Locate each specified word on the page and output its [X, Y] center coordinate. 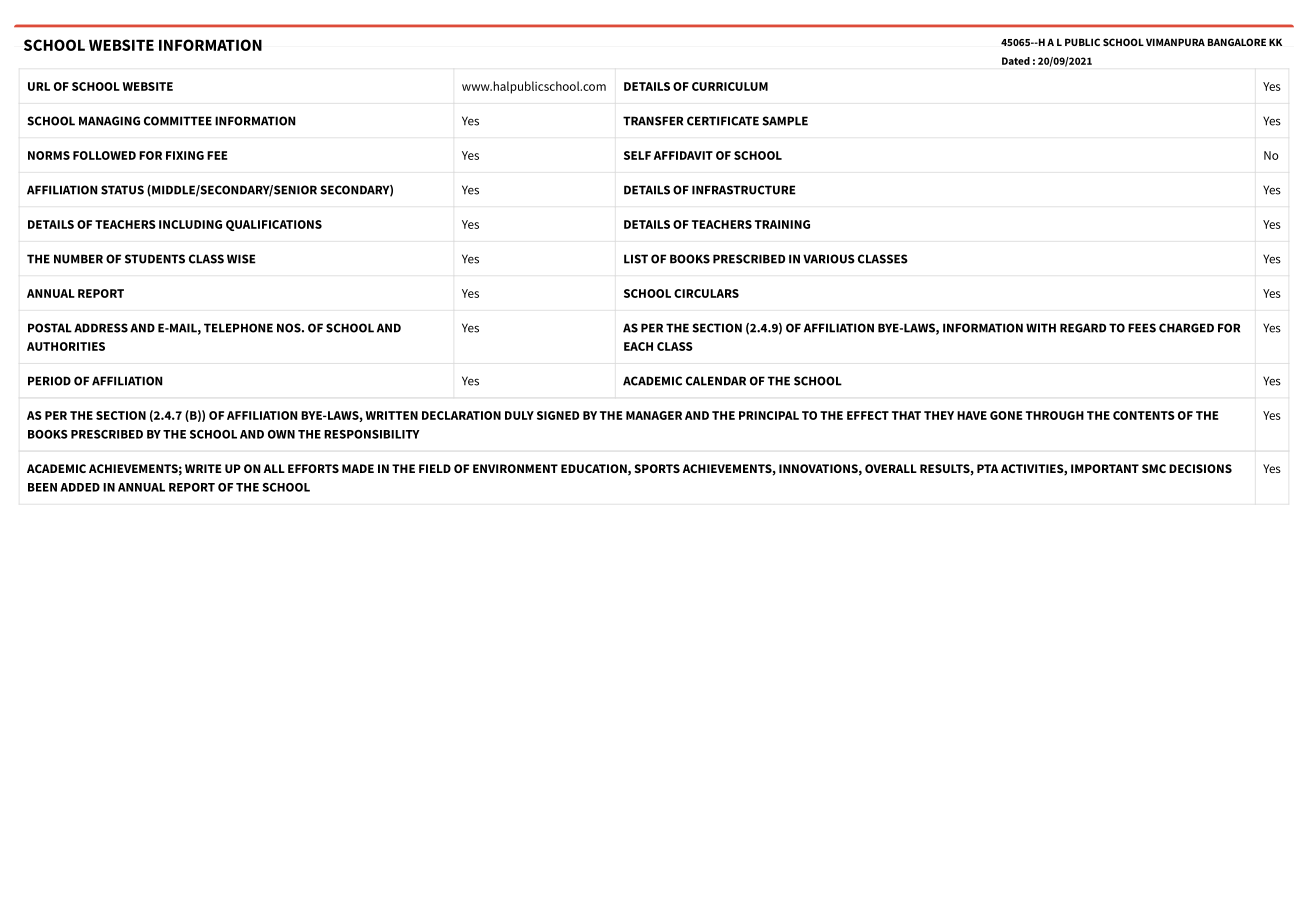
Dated [1016, 61]
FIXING [185, 155]
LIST [636, 259]
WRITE [203, 468]
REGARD [1083, 328]
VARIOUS [829, 259]
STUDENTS [155, 259]
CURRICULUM [730, 86]
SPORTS [657, 468]
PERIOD [49, 381]
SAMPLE [785, 121]
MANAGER [654, 415]
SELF [637, 155]
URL [39, 86]
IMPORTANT [1105, 468]
